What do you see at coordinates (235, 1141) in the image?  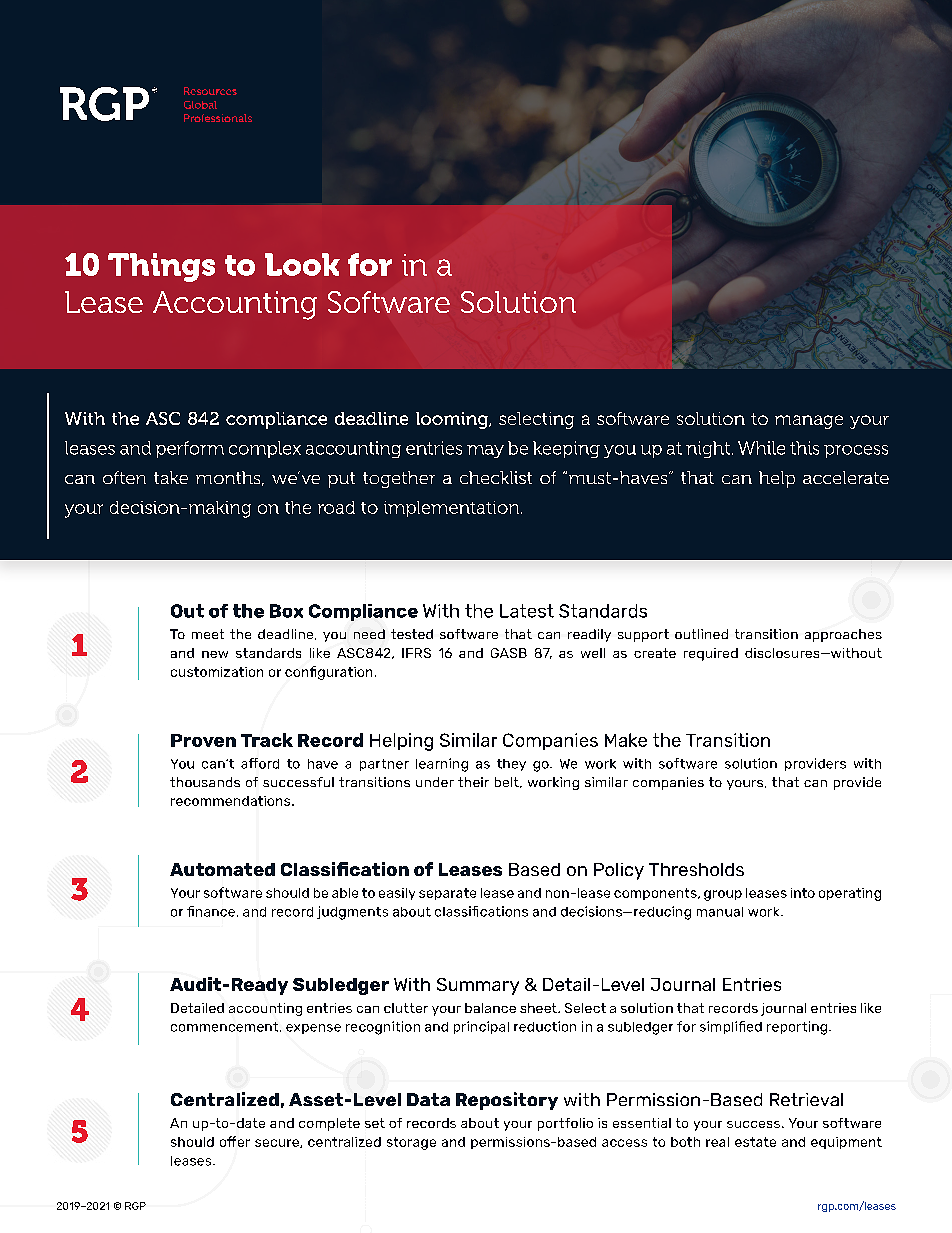 I see `offer` at bounding box center [235, 1141].
